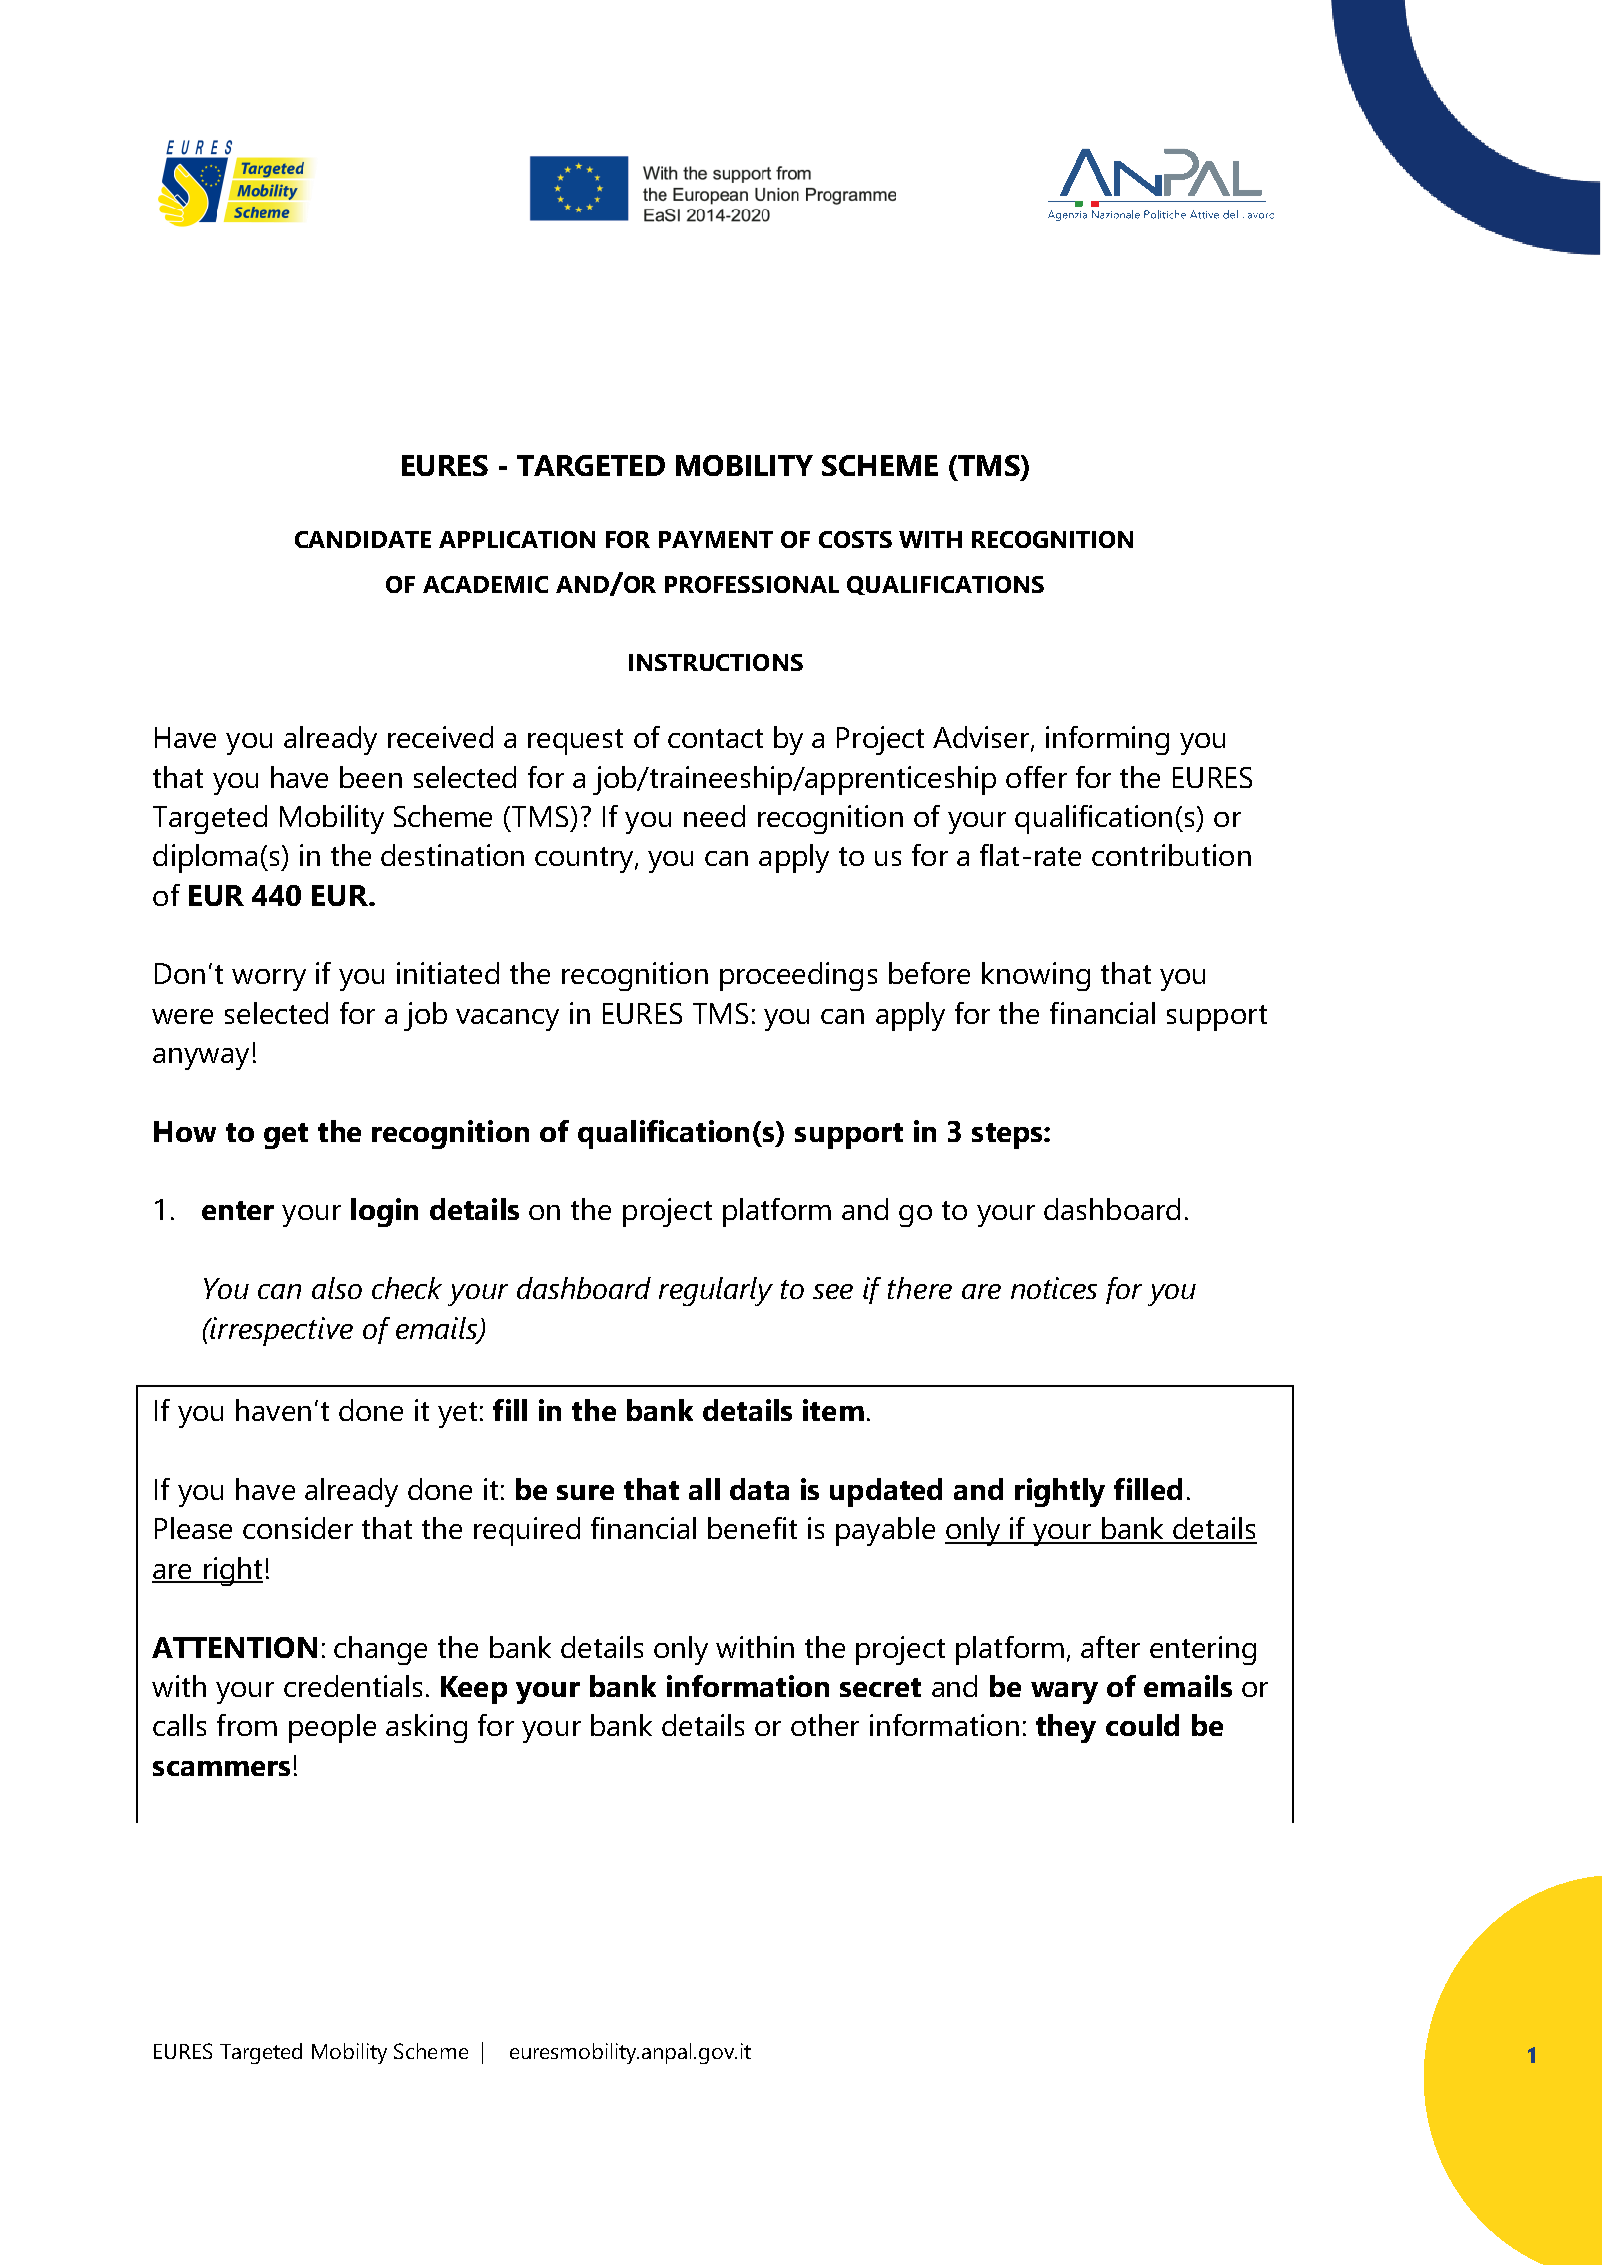 This screenshot has height=2265, width=1602. Describe the element at coordinates (714, 816) in the screenshot. I see `need` at that location.
